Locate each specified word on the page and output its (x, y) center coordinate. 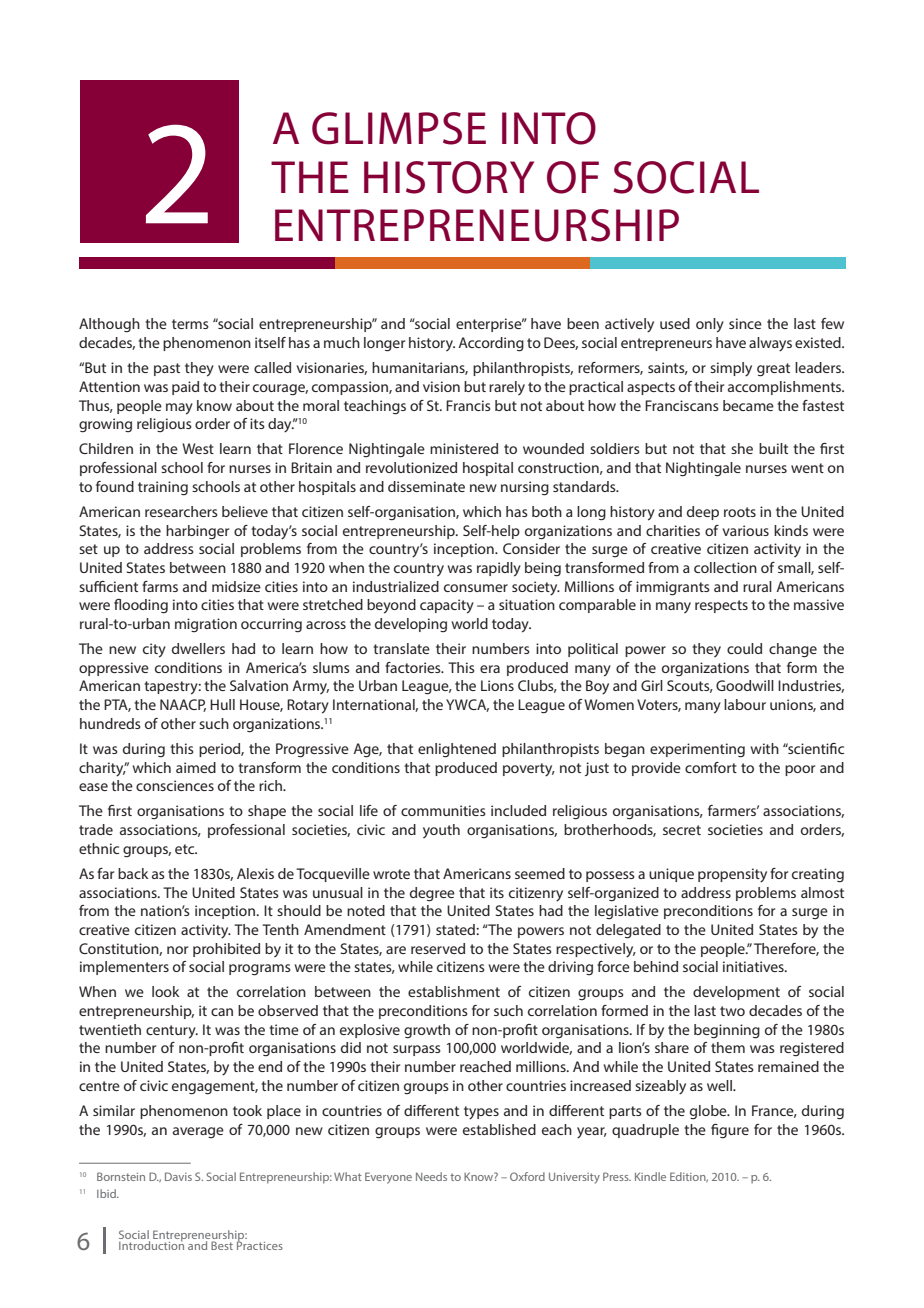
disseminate (426, 486)
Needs (431, 1176)
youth (441, 831)
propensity (732, 875)
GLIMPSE (399, 128)
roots (740, 512)
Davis (178, 1176)
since (745, 323)
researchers (181, 511)
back (133, 873)
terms (190, 324)
